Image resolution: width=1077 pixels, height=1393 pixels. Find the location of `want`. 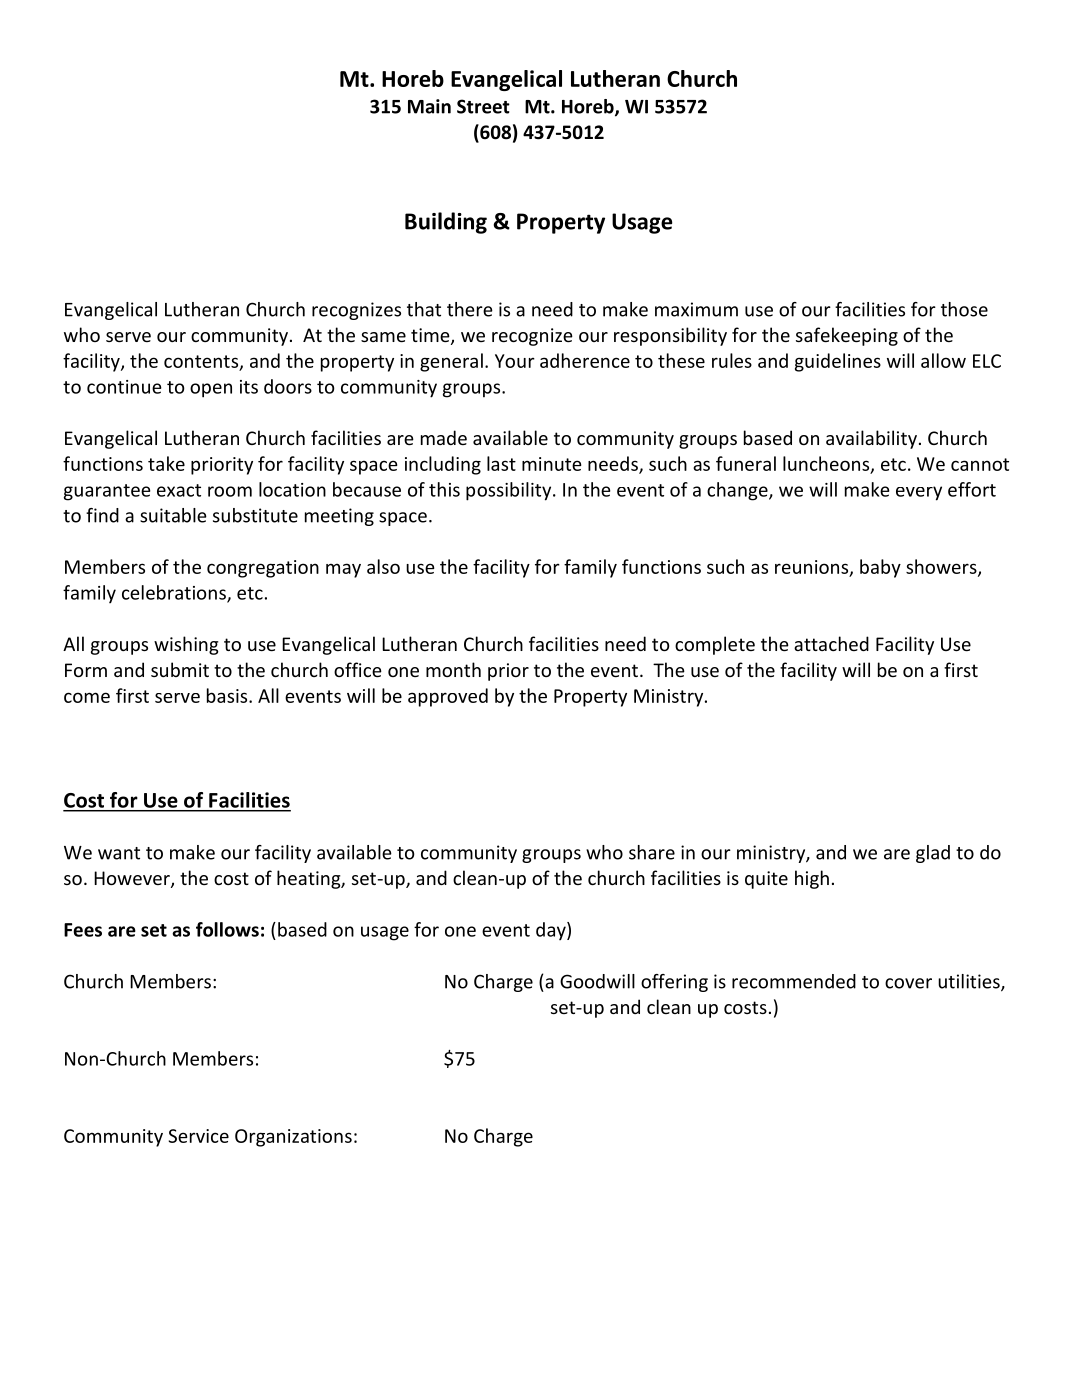

want is located at coordinates (119, 853).
